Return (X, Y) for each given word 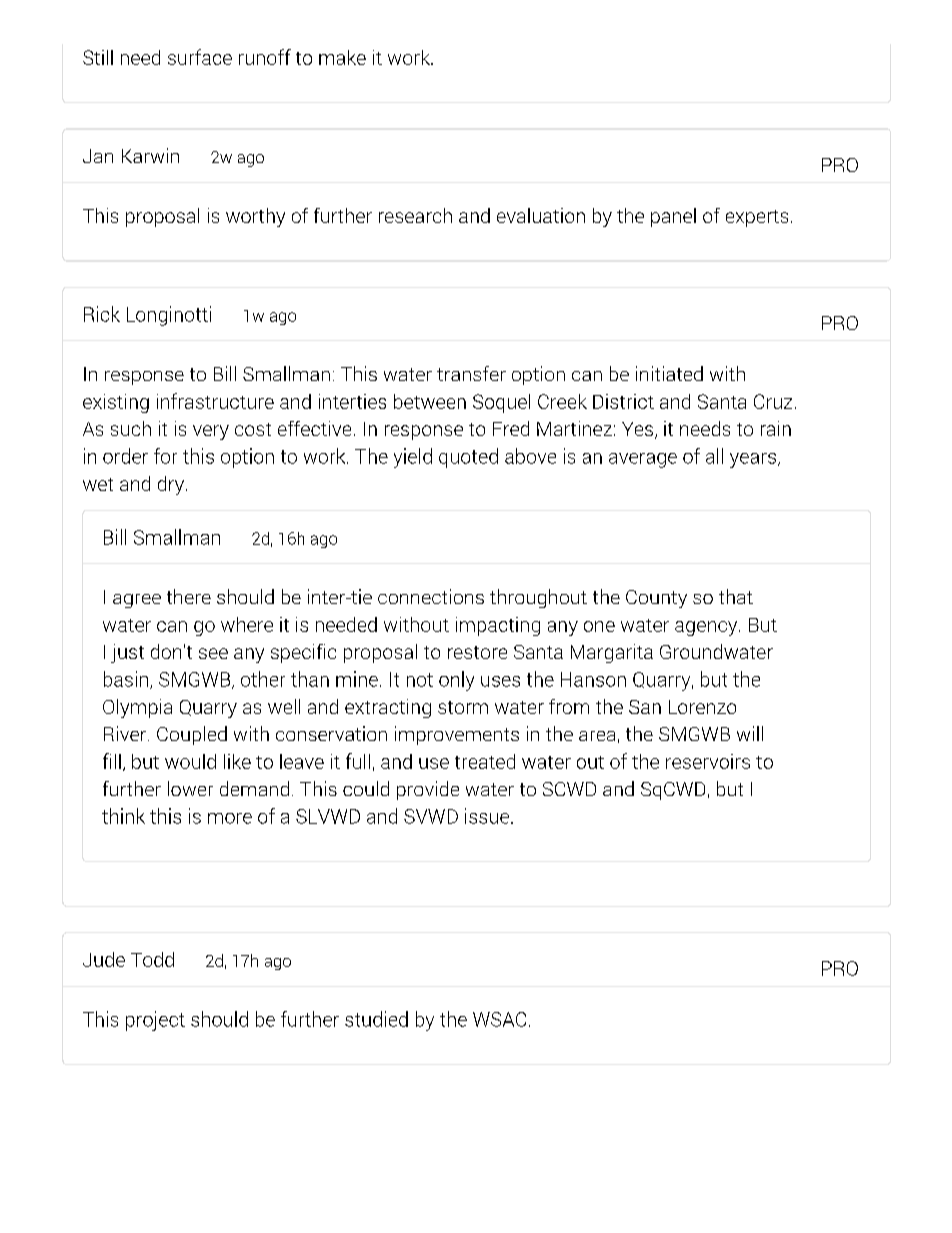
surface (200, 57)
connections (431, 596)
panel (673, 217)
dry (171, 485)
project (155, 1021)
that (736, 596)
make (342, 57)
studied (376, 1019)
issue (487, 816)
